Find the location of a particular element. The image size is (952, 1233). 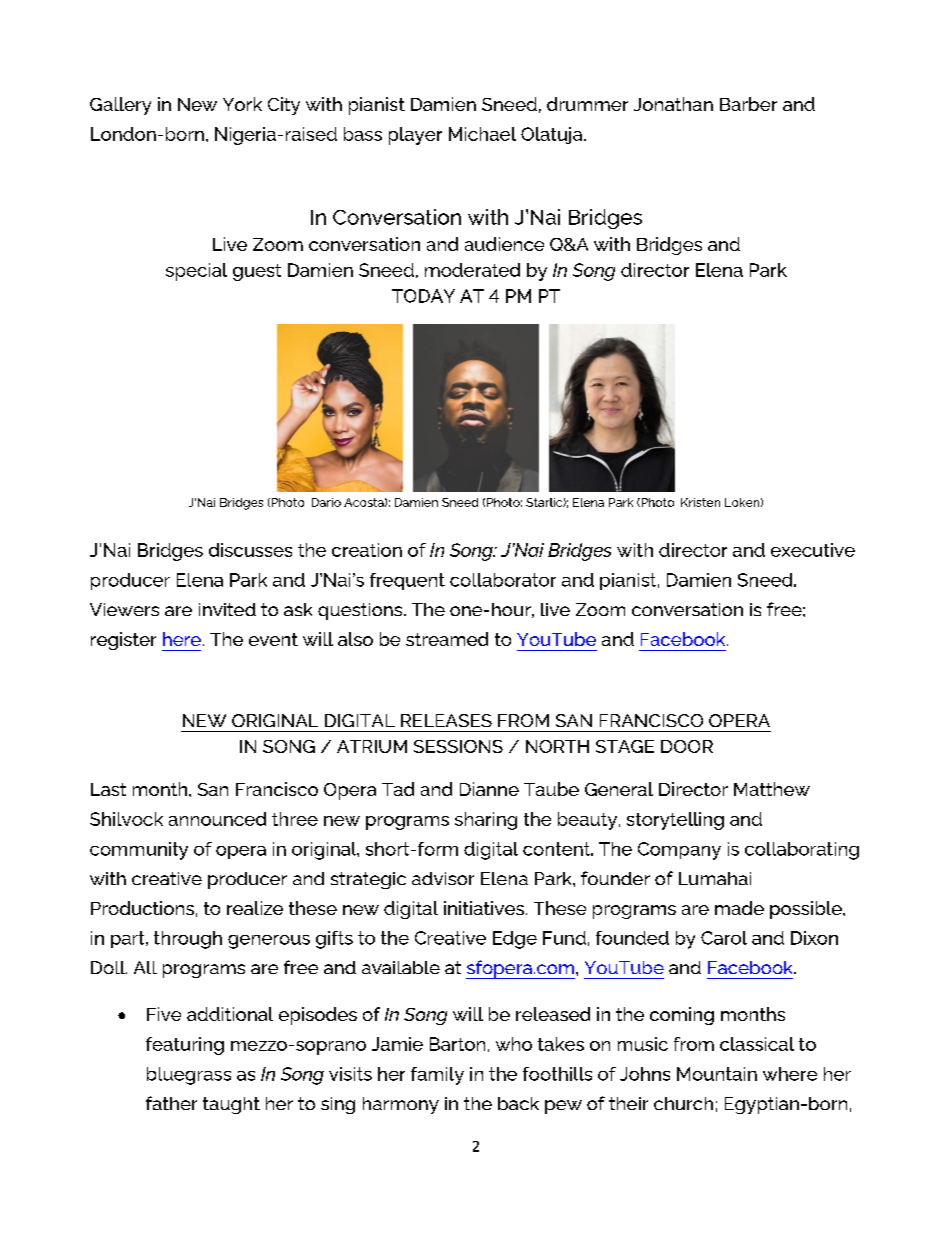

family is located at coordinates (437, 1076).
